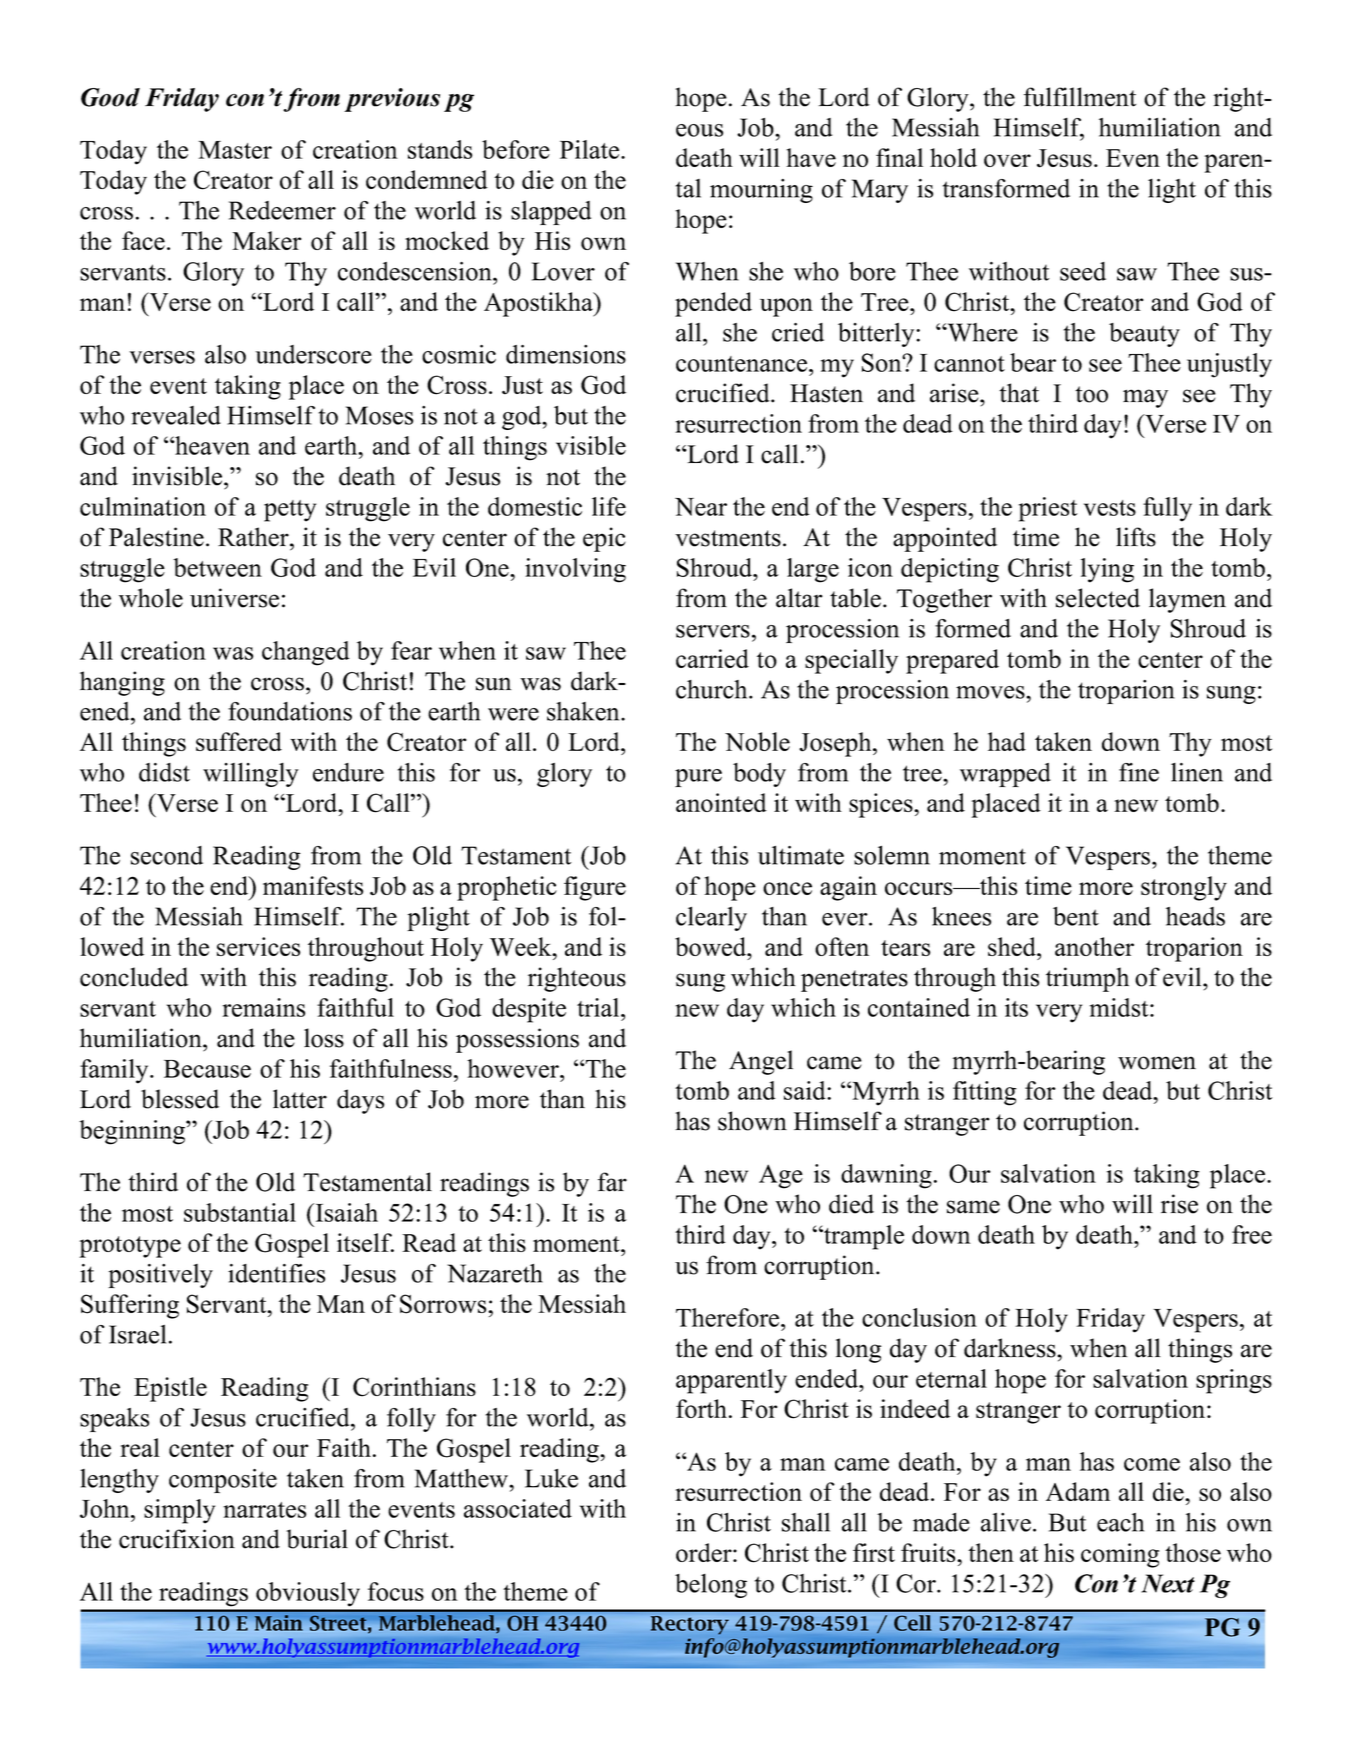 This screenshot has width=1352, height=1749. Describe the element at coordinates (1139, 772) in the screenshot. I see `fine` at that location.
